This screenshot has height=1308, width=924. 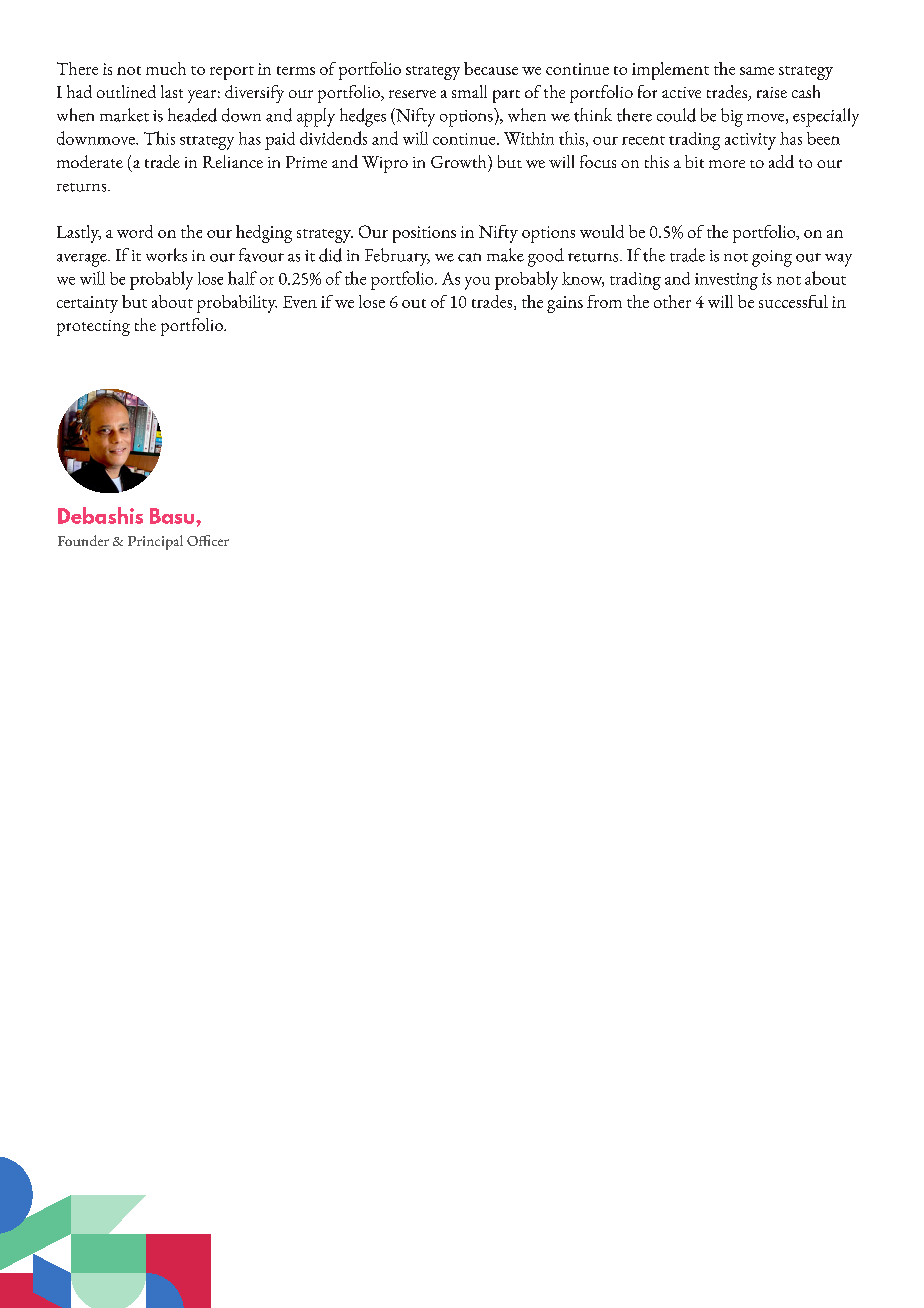 What do you see at coordinates (757, 71) in the screenshot?
I see `same` at bounding box center [757, 71].
